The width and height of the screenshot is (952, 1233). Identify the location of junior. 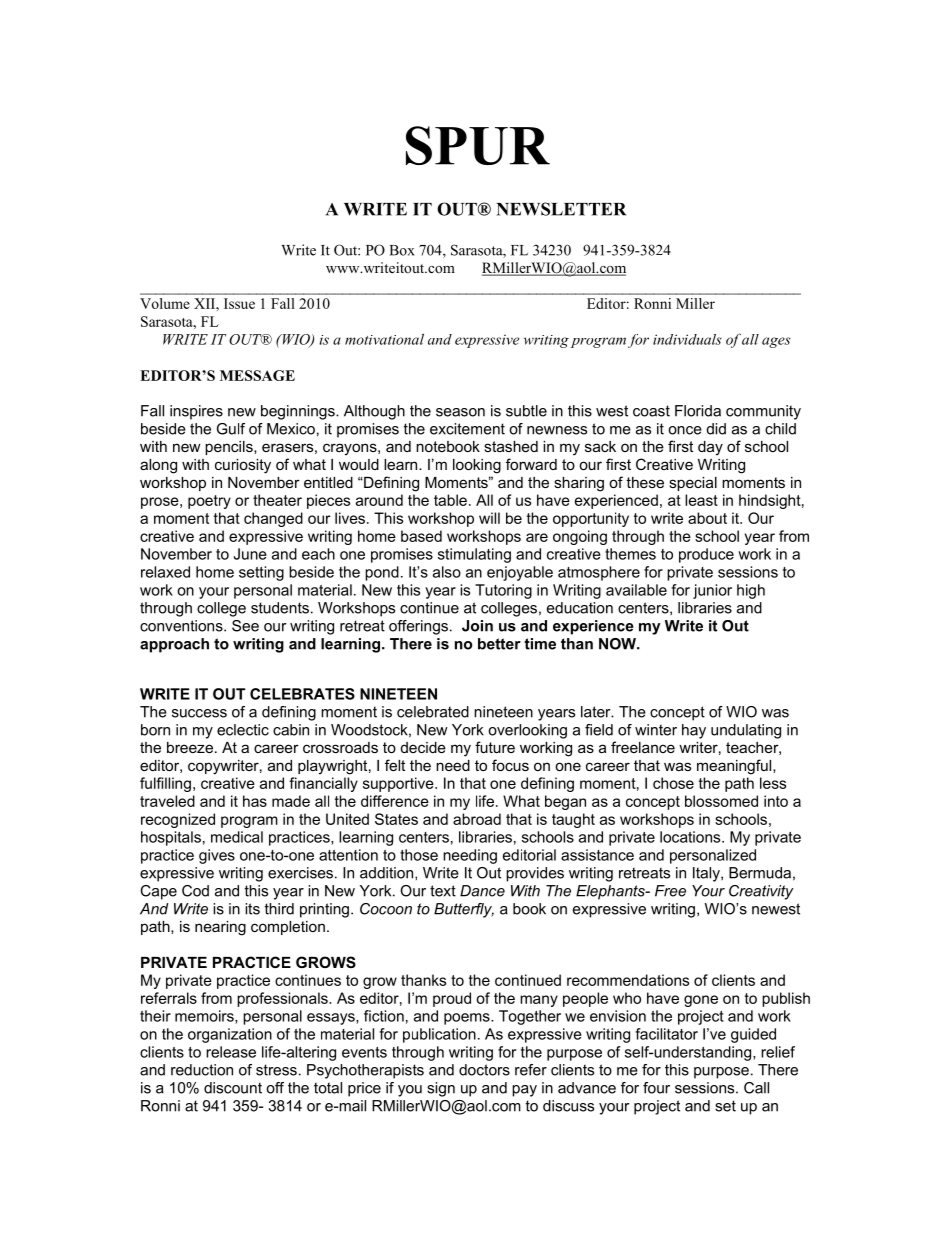
(712, 591).
